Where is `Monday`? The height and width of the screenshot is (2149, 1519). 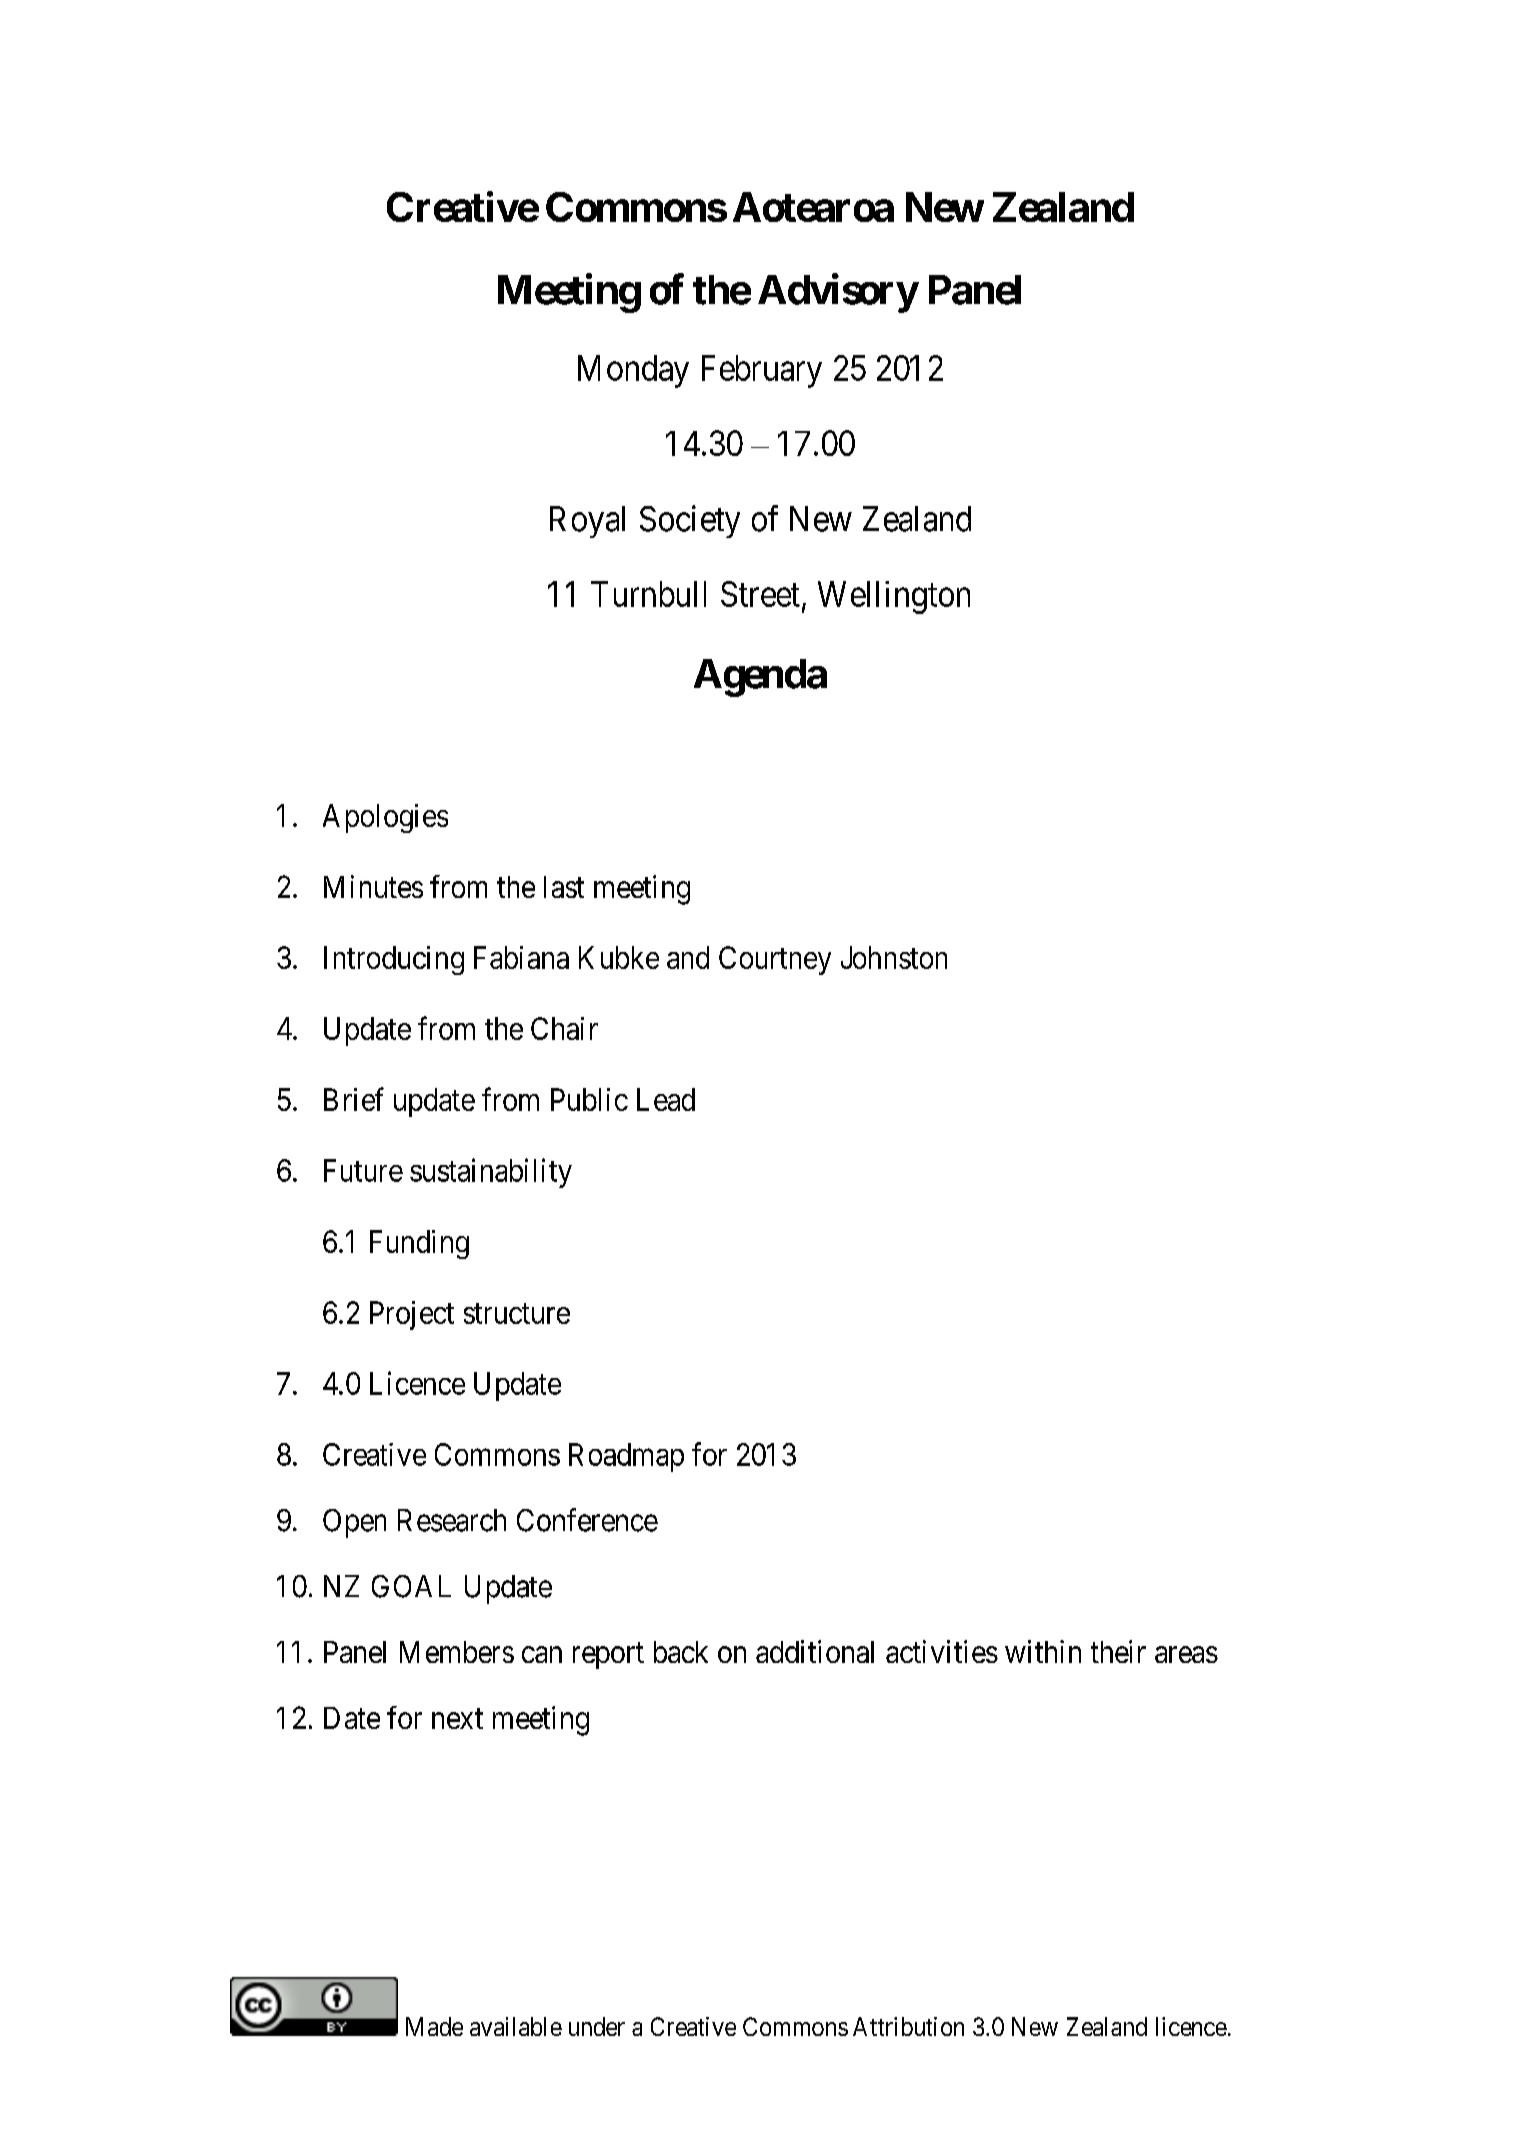
Monday is located at coordinates (633, 371).
